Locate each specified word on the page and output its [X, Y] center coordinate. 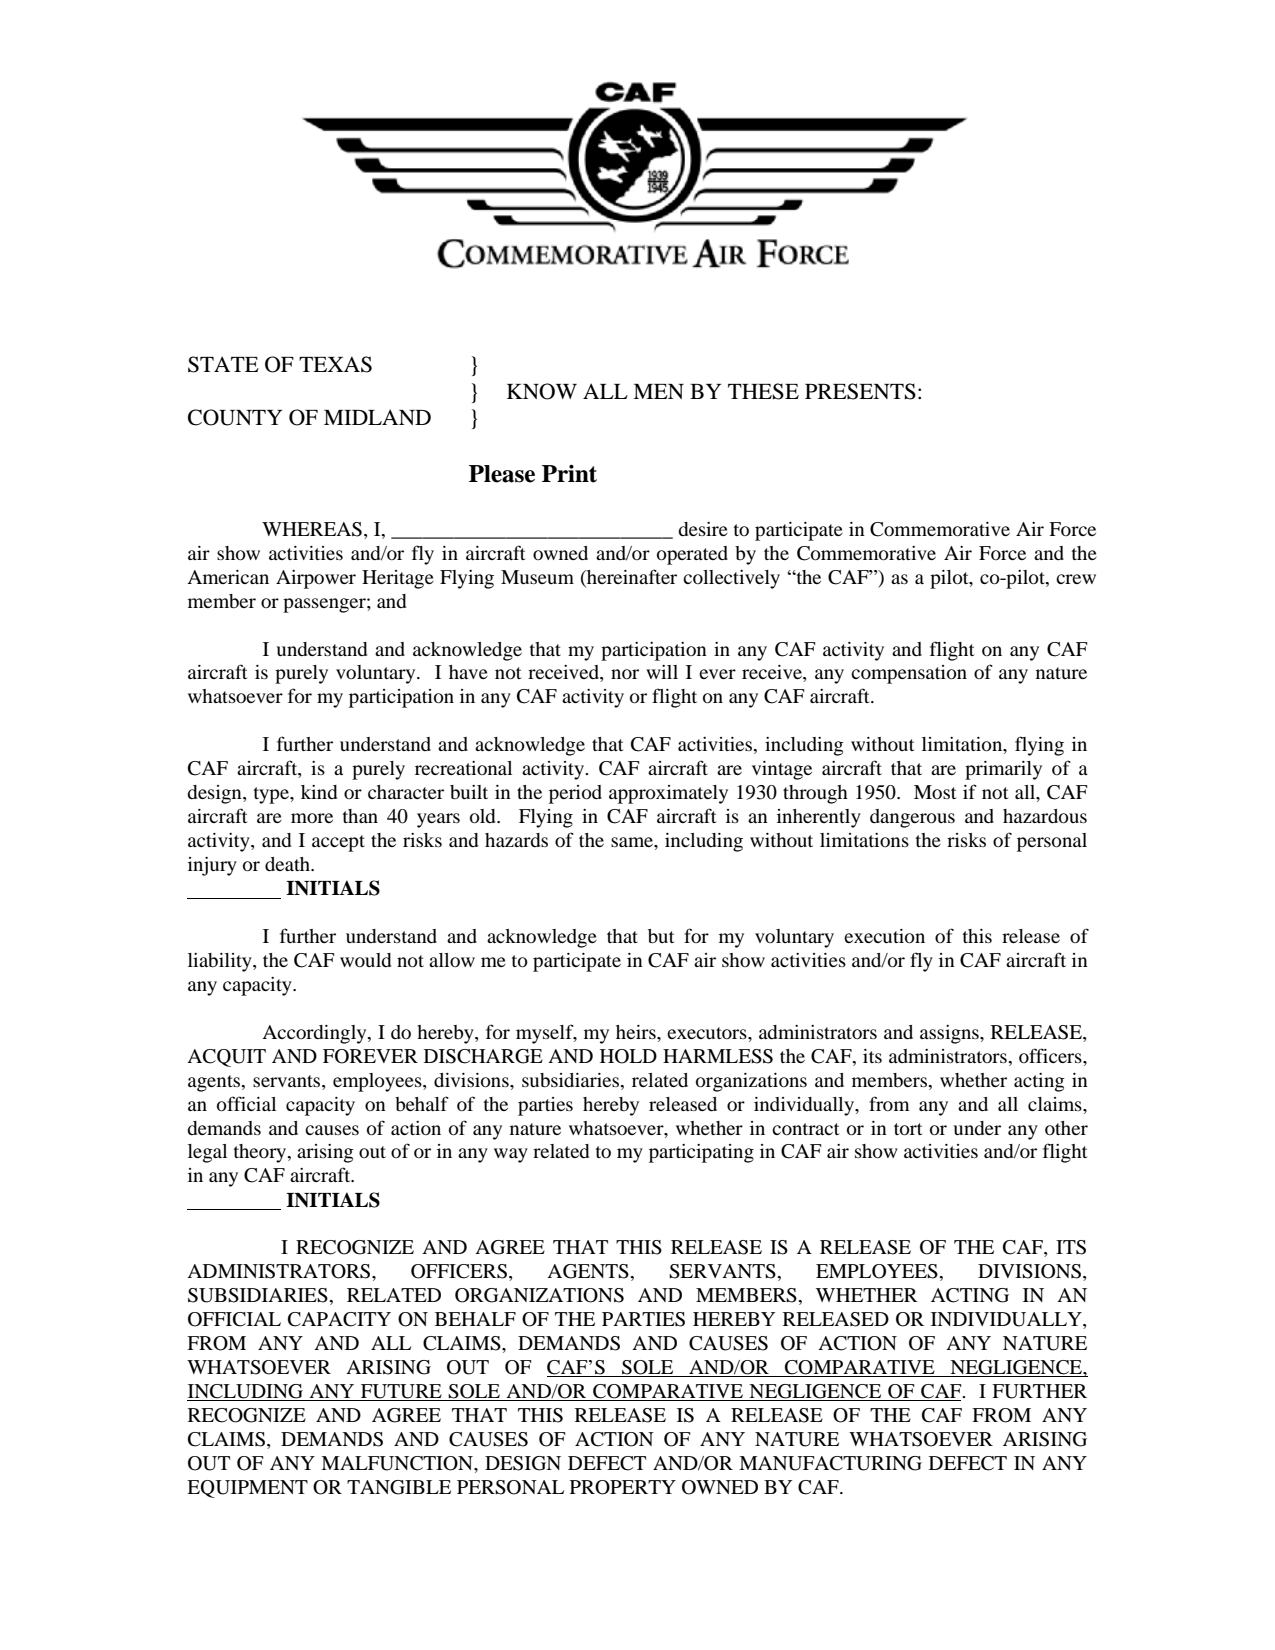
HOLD [628, 1056]
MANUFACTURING [830, 1463]
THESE [763, 391]
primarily [1003, 770]
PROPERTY [623, 1487]
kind [319, 792]
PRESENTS [860, 391]
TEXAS [335, 364]
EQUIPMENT [247, 1489]
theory [261, 1153]
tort [908, 1129]
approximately [668, 794]
